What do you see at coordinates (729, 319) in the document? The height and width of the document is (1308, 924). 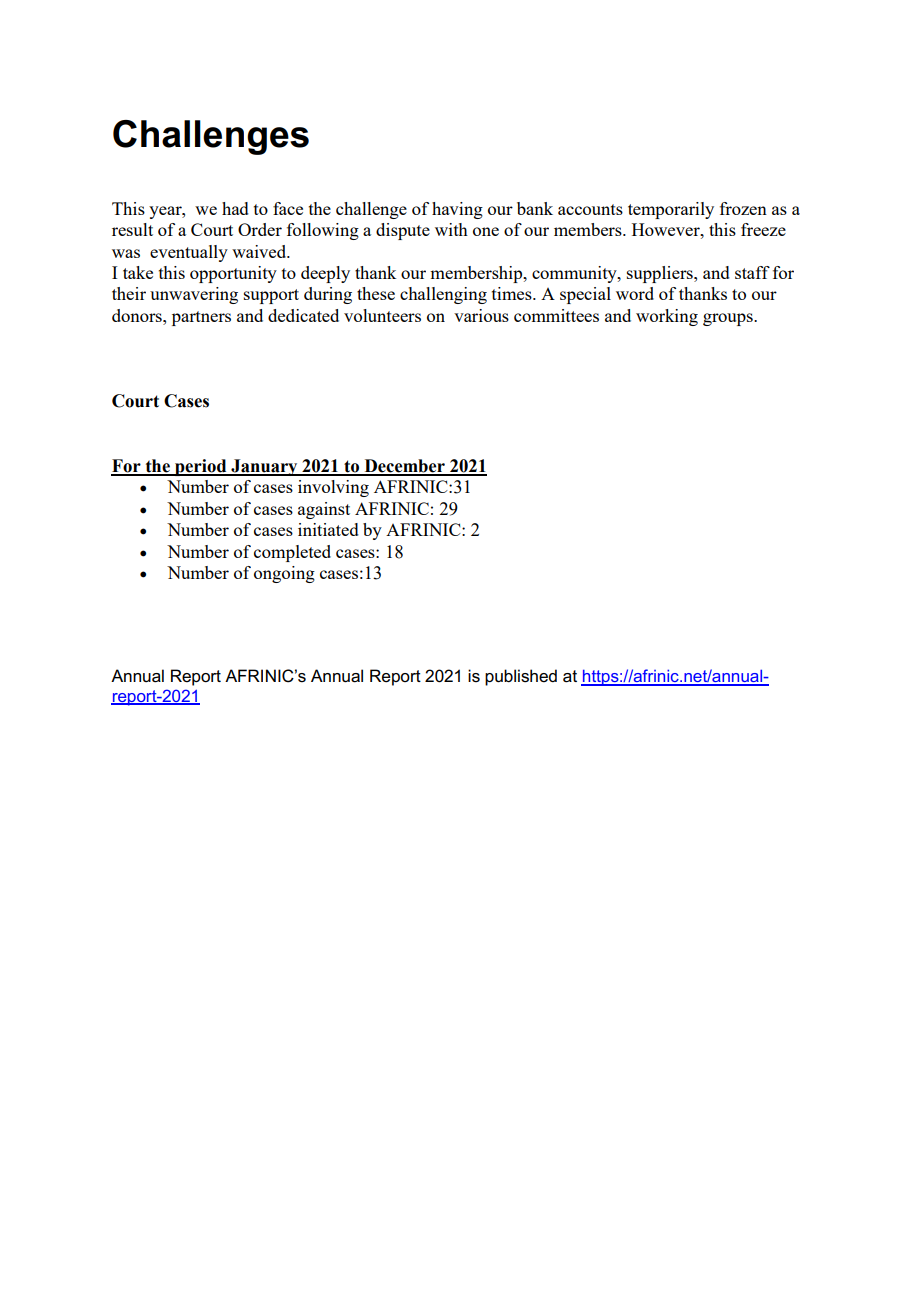 I see `groups` at bounding box center [729, 319].
